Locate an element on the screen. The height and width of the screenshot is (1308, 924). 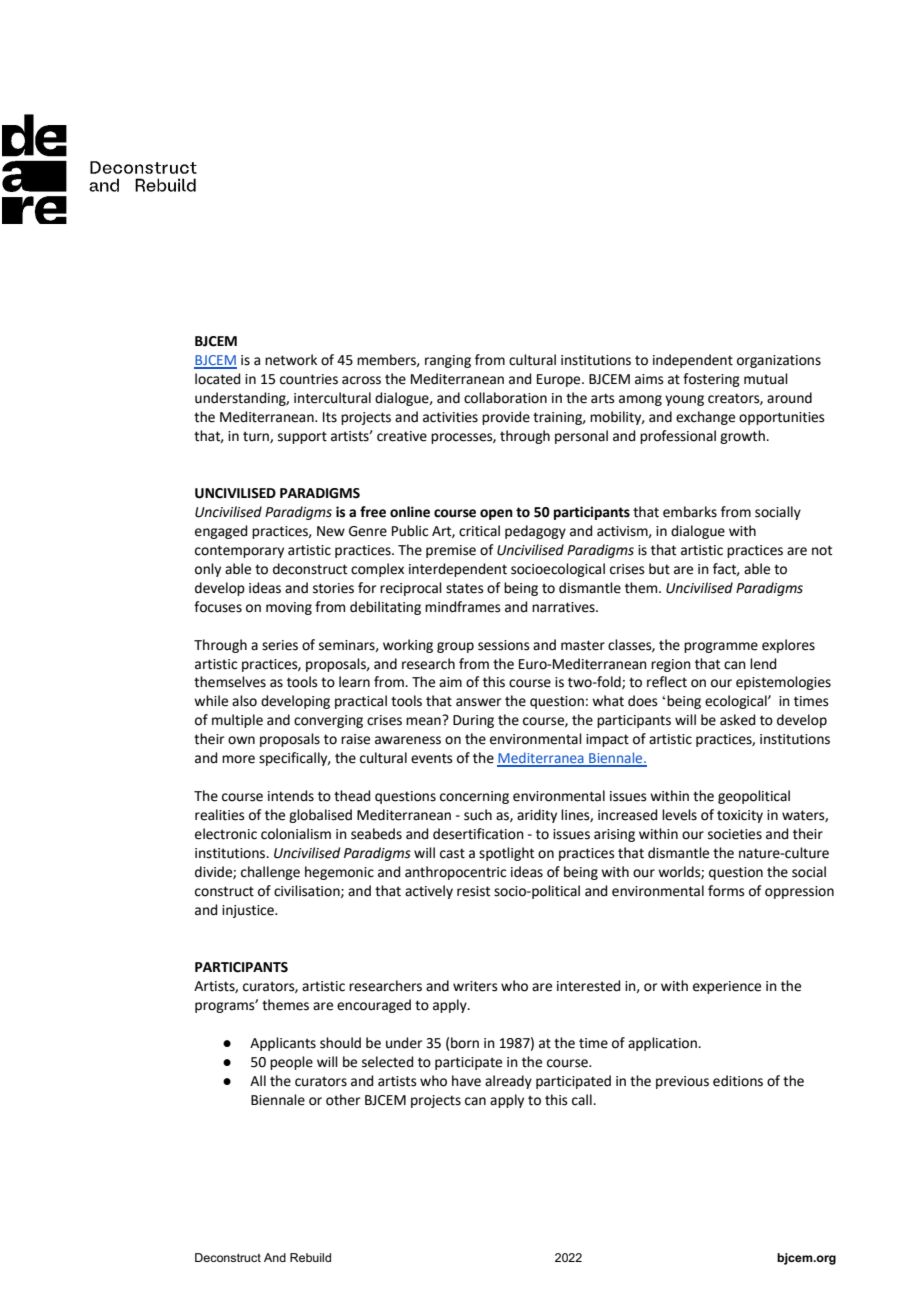
toxicity is located at coordinates (740, 816).
